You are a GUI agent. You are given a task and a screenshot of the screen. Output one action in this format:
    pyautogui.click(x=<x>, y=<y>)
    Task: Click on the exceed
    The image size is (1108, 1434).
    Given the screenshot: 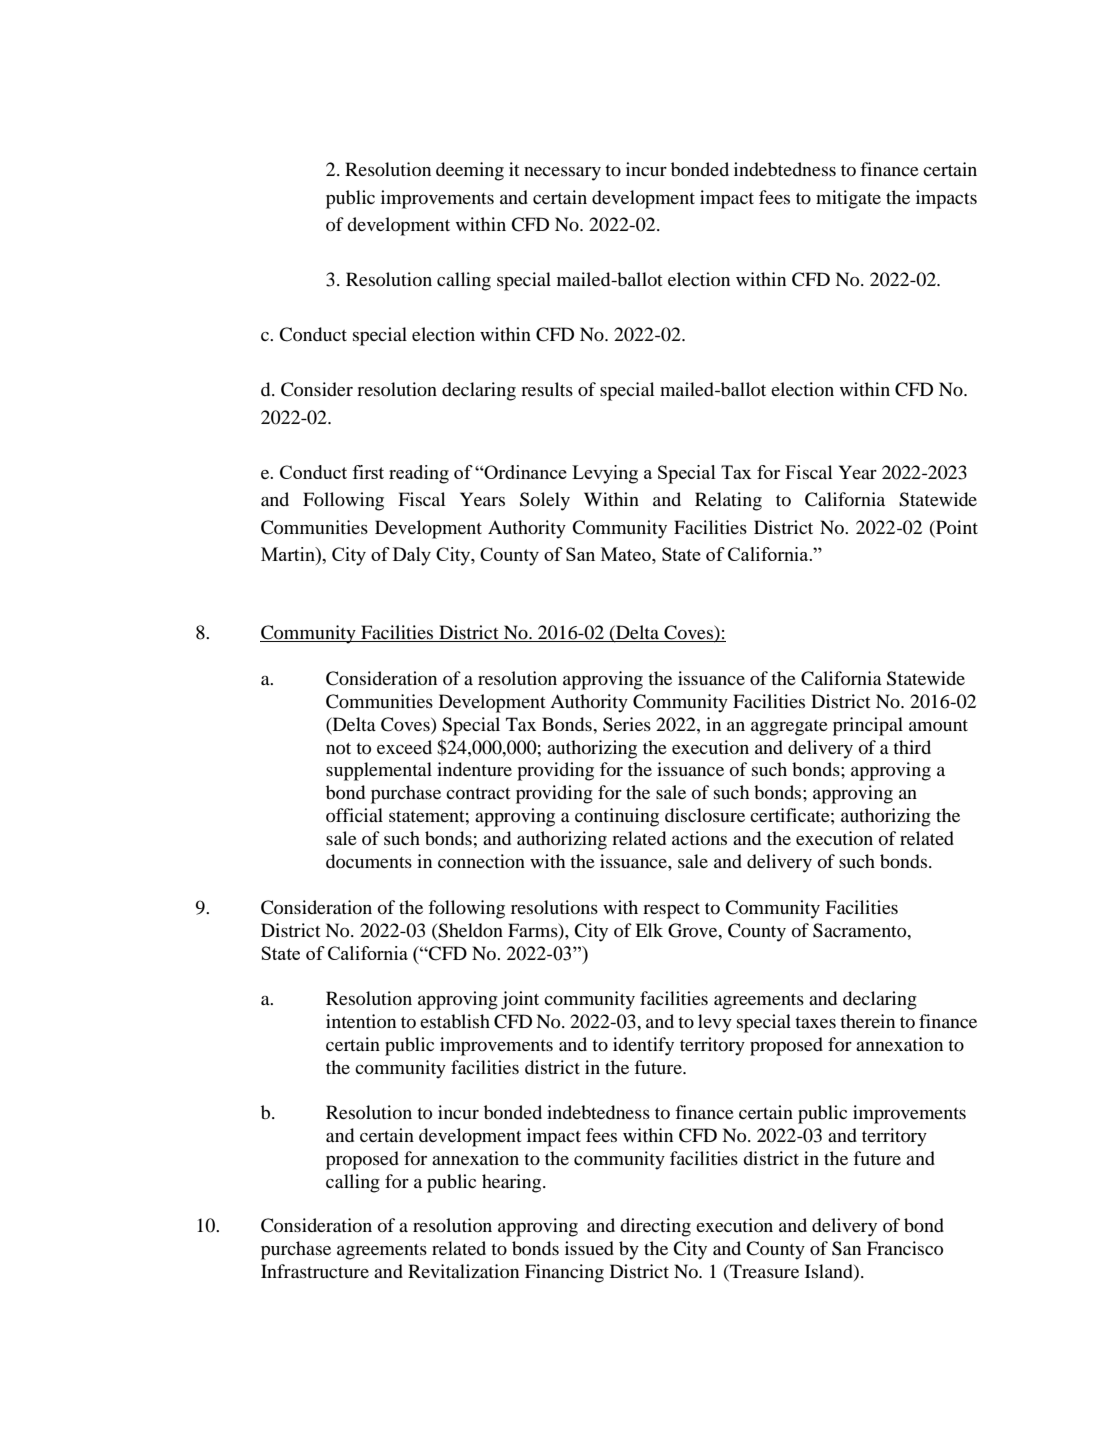 What is the action you would take?
    pyautogui.click(x=404, y=747)
